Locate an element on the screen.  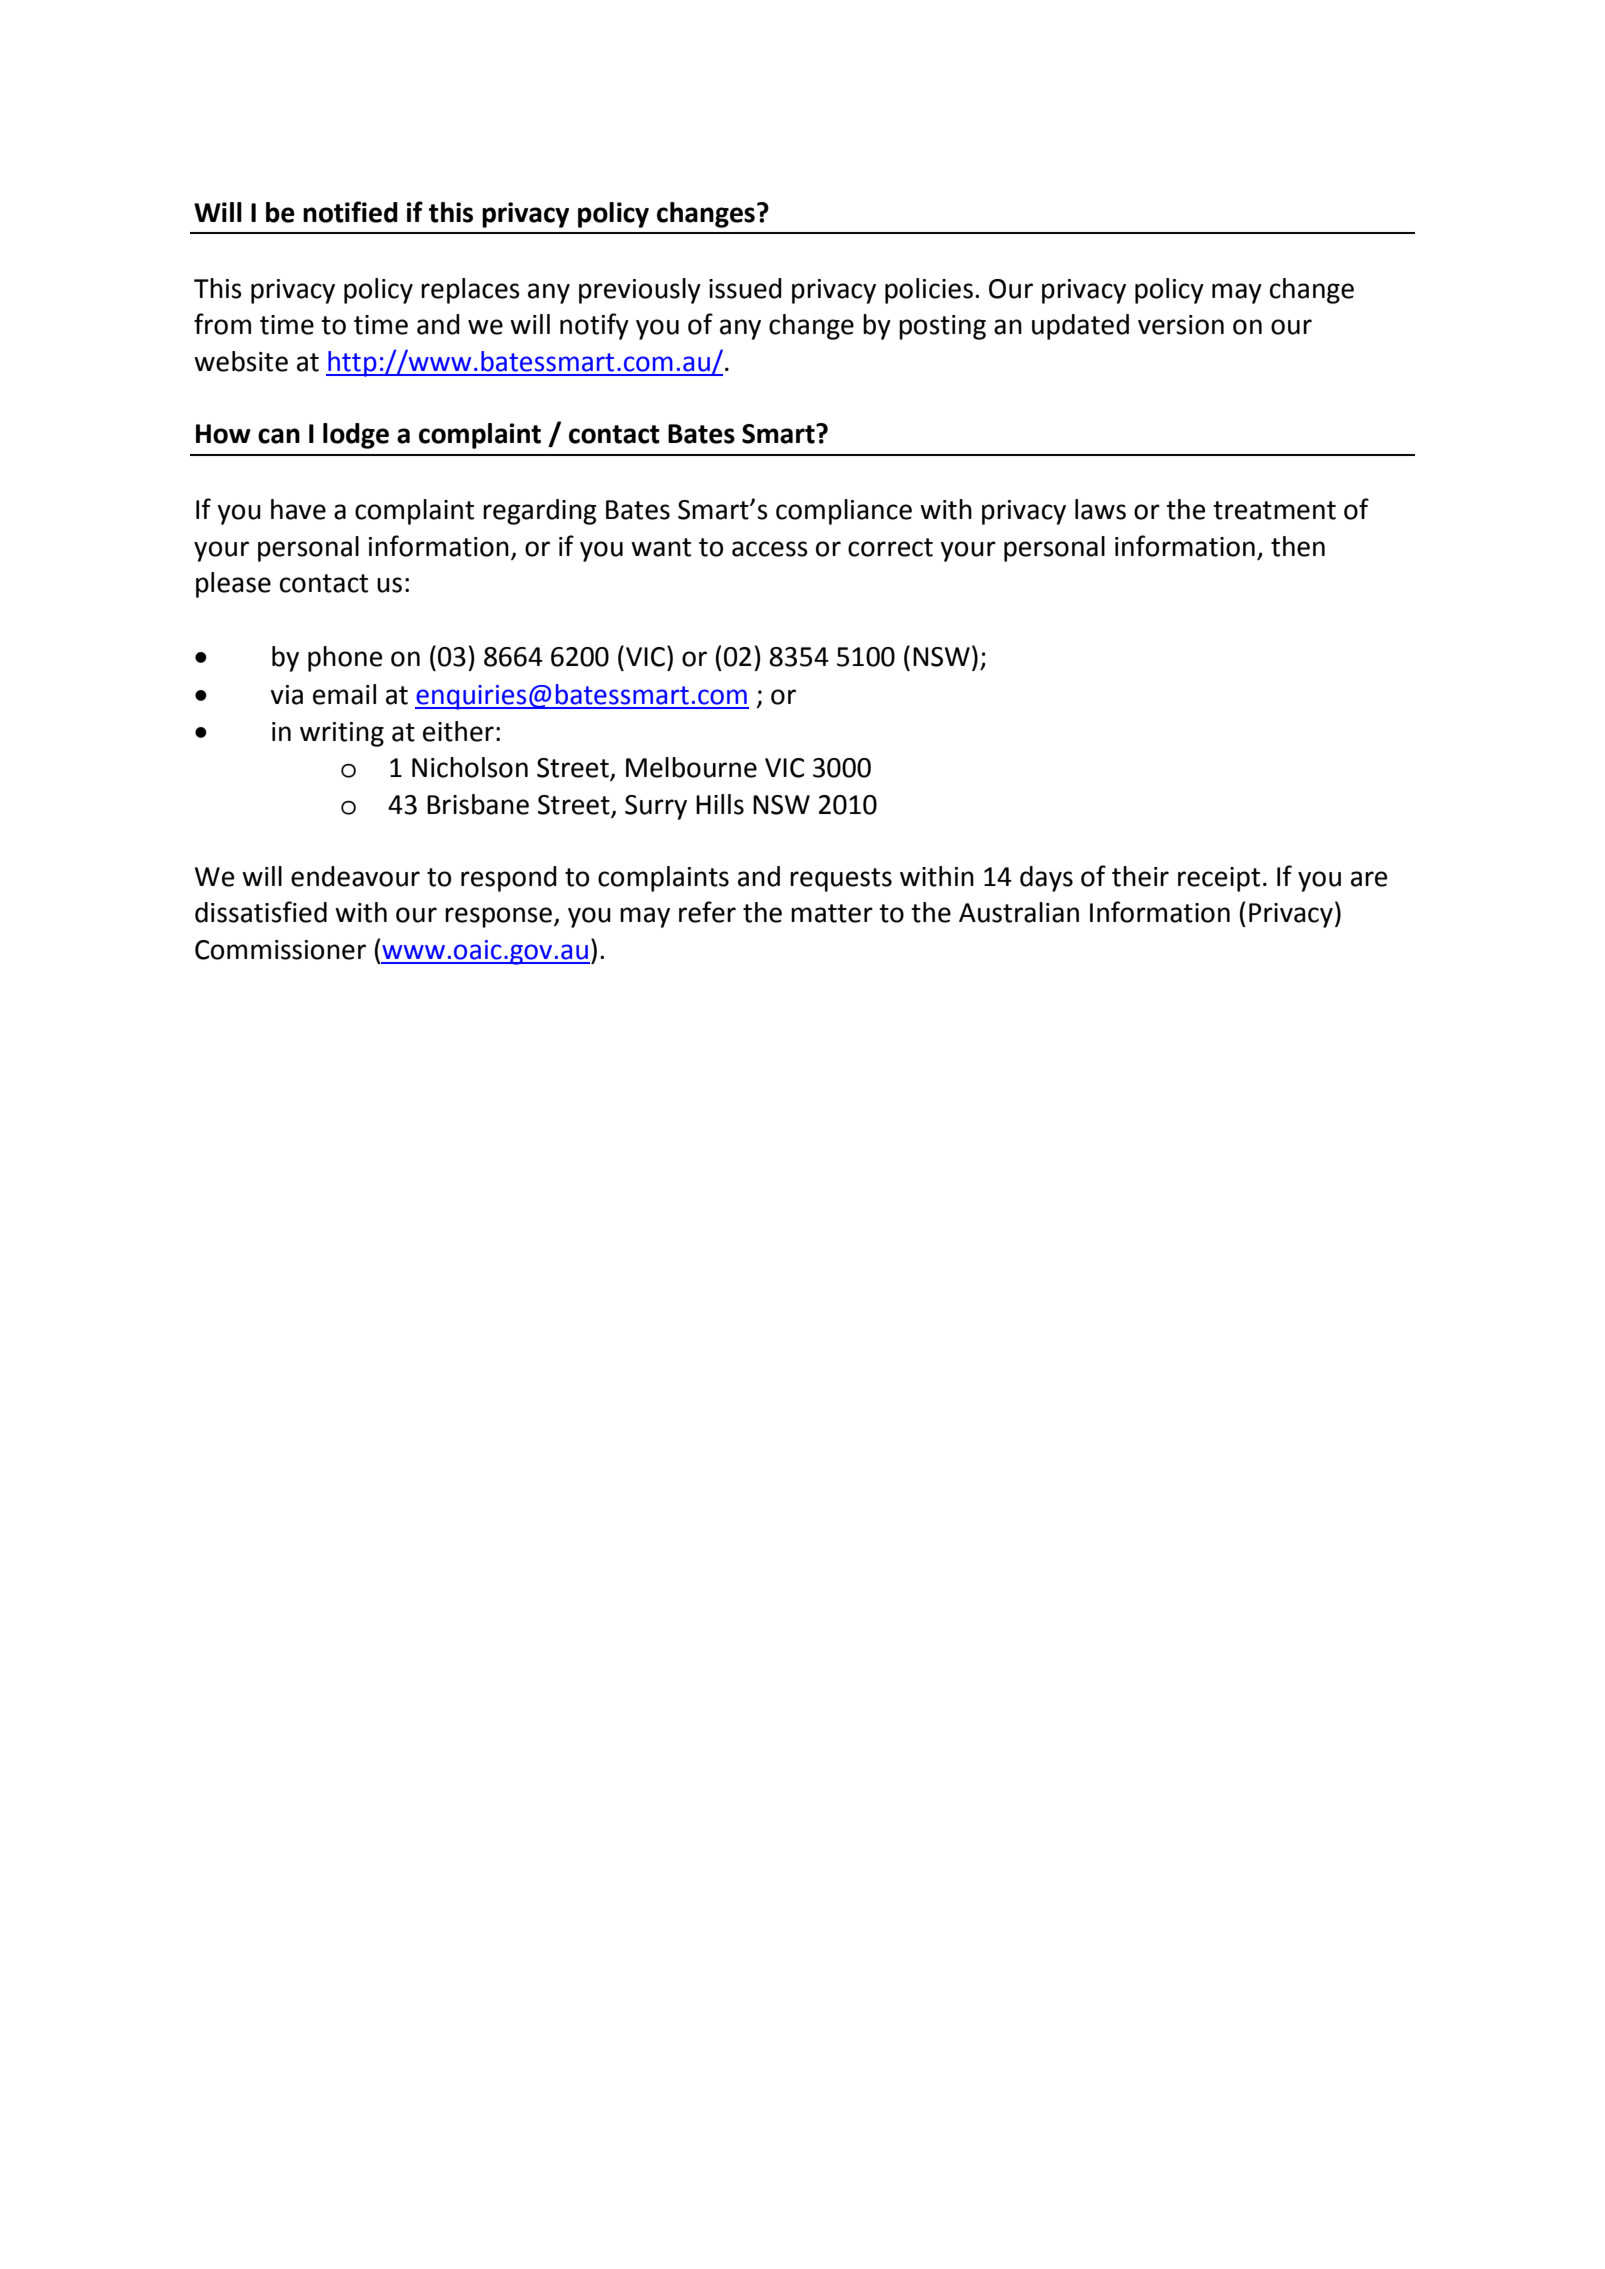
then is located at coordinates (1298, 546).
